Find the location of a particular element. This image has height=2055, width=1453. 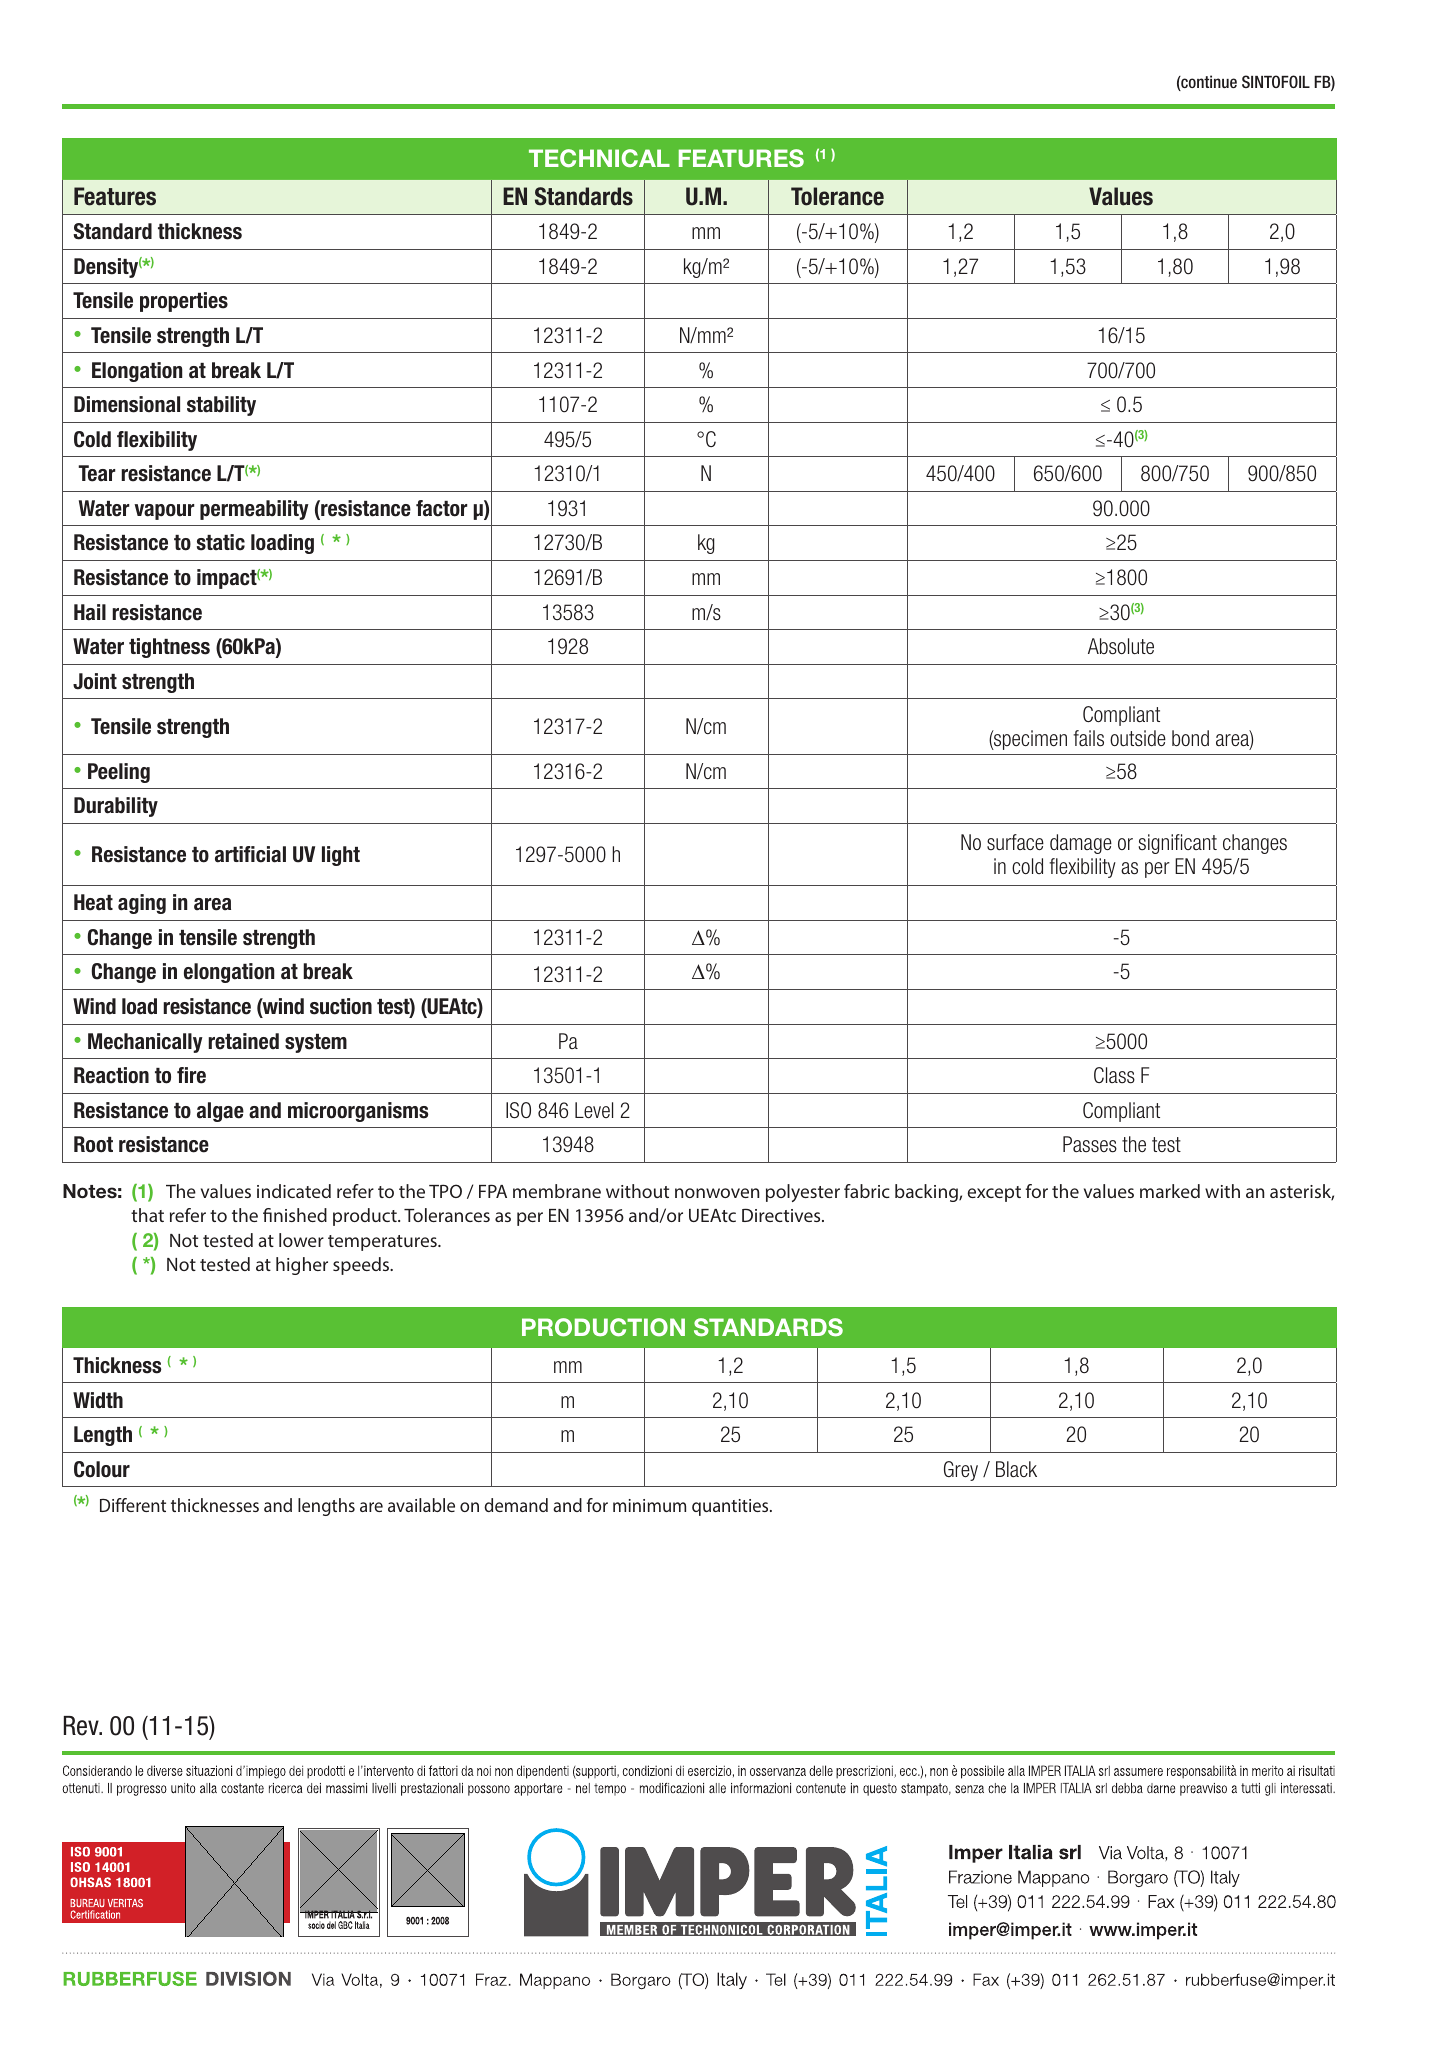

minimum is located at coordinates (649, 1505).
